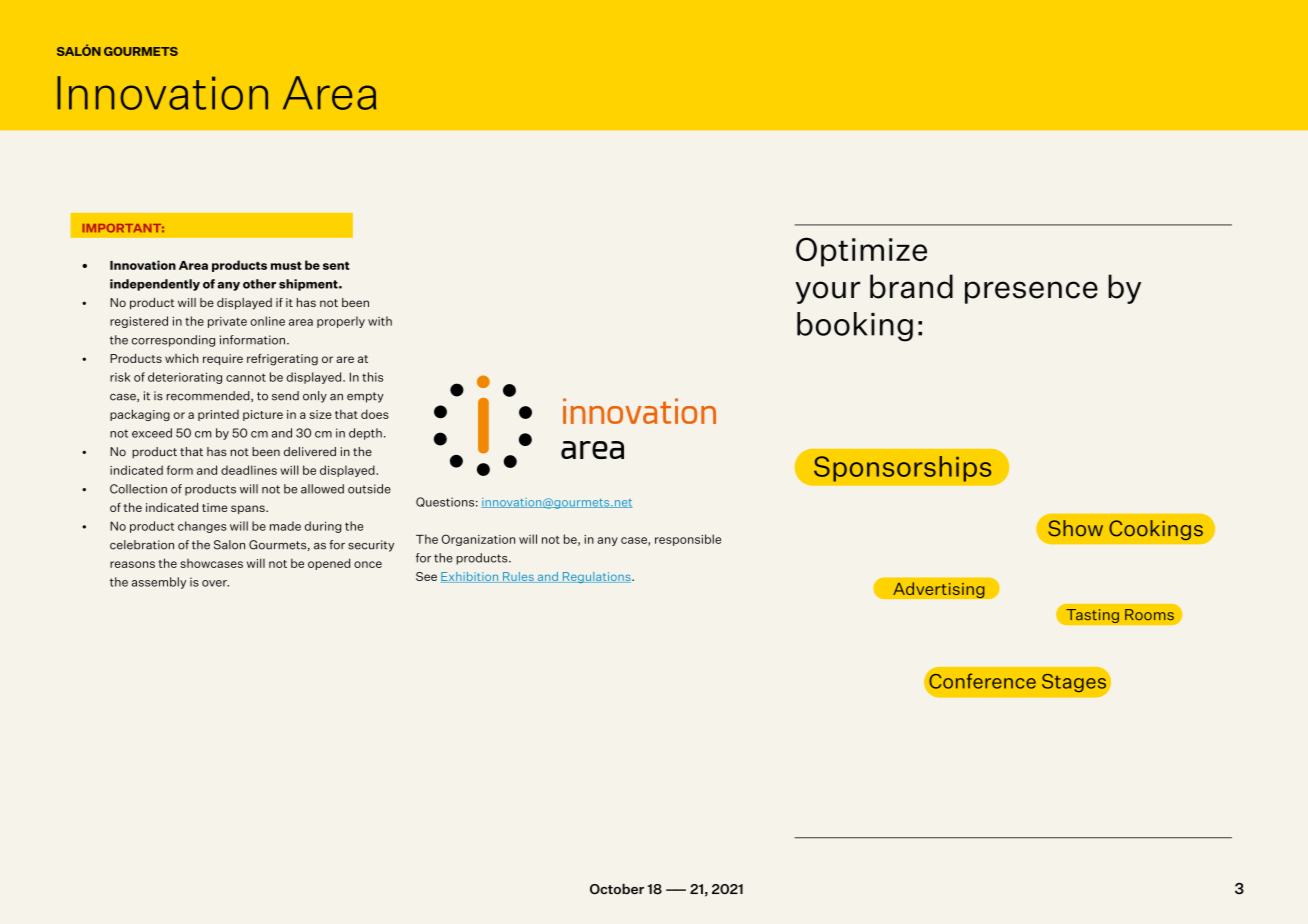  Describe the element at coordinates (596, 577) in the document. I see `Regulations` at that location.
